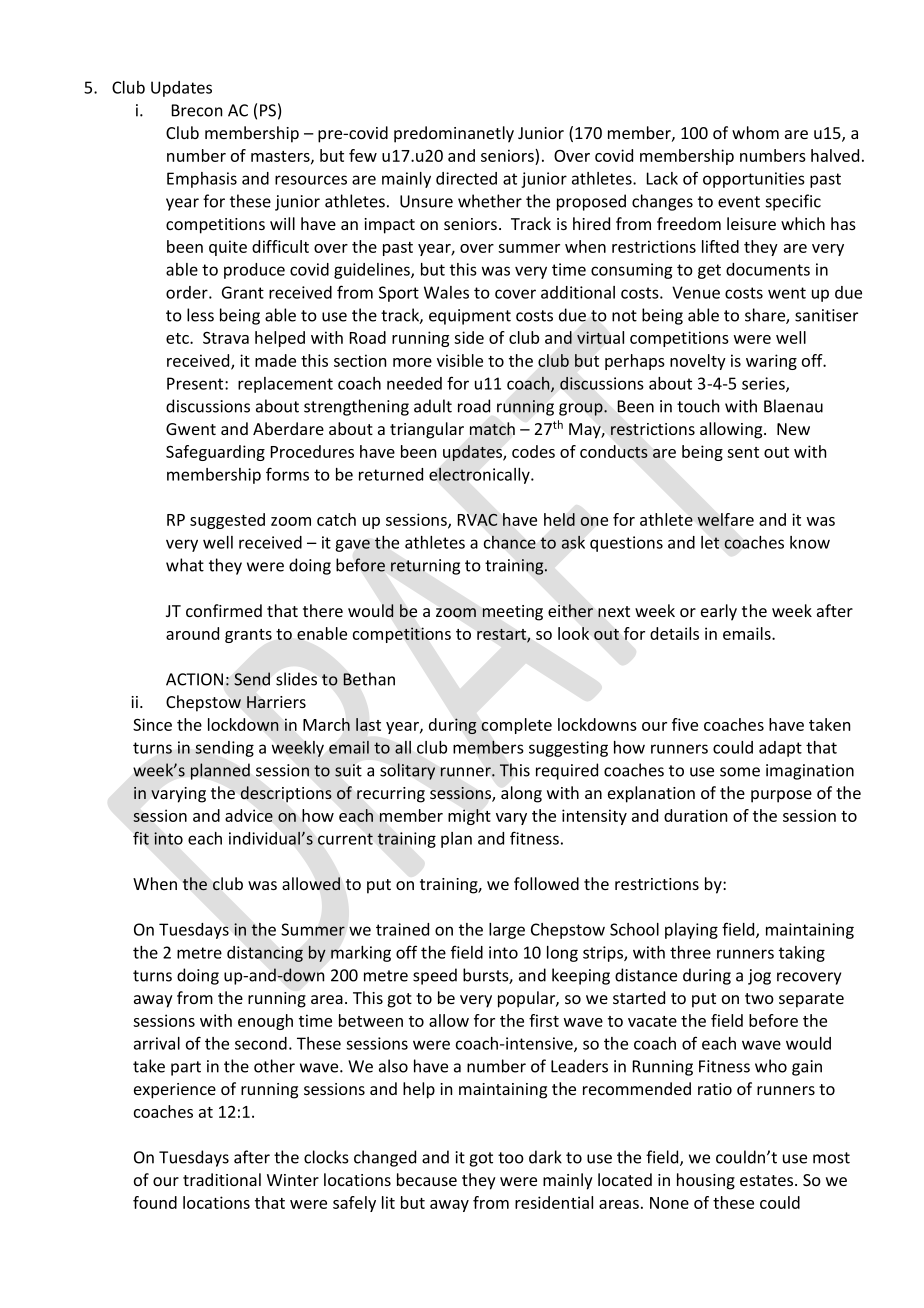 The image size is (924, 1308). What do you see at coordinates (768, 1180) in the page?
I see `estates` at bounding box center [768, 1180].
